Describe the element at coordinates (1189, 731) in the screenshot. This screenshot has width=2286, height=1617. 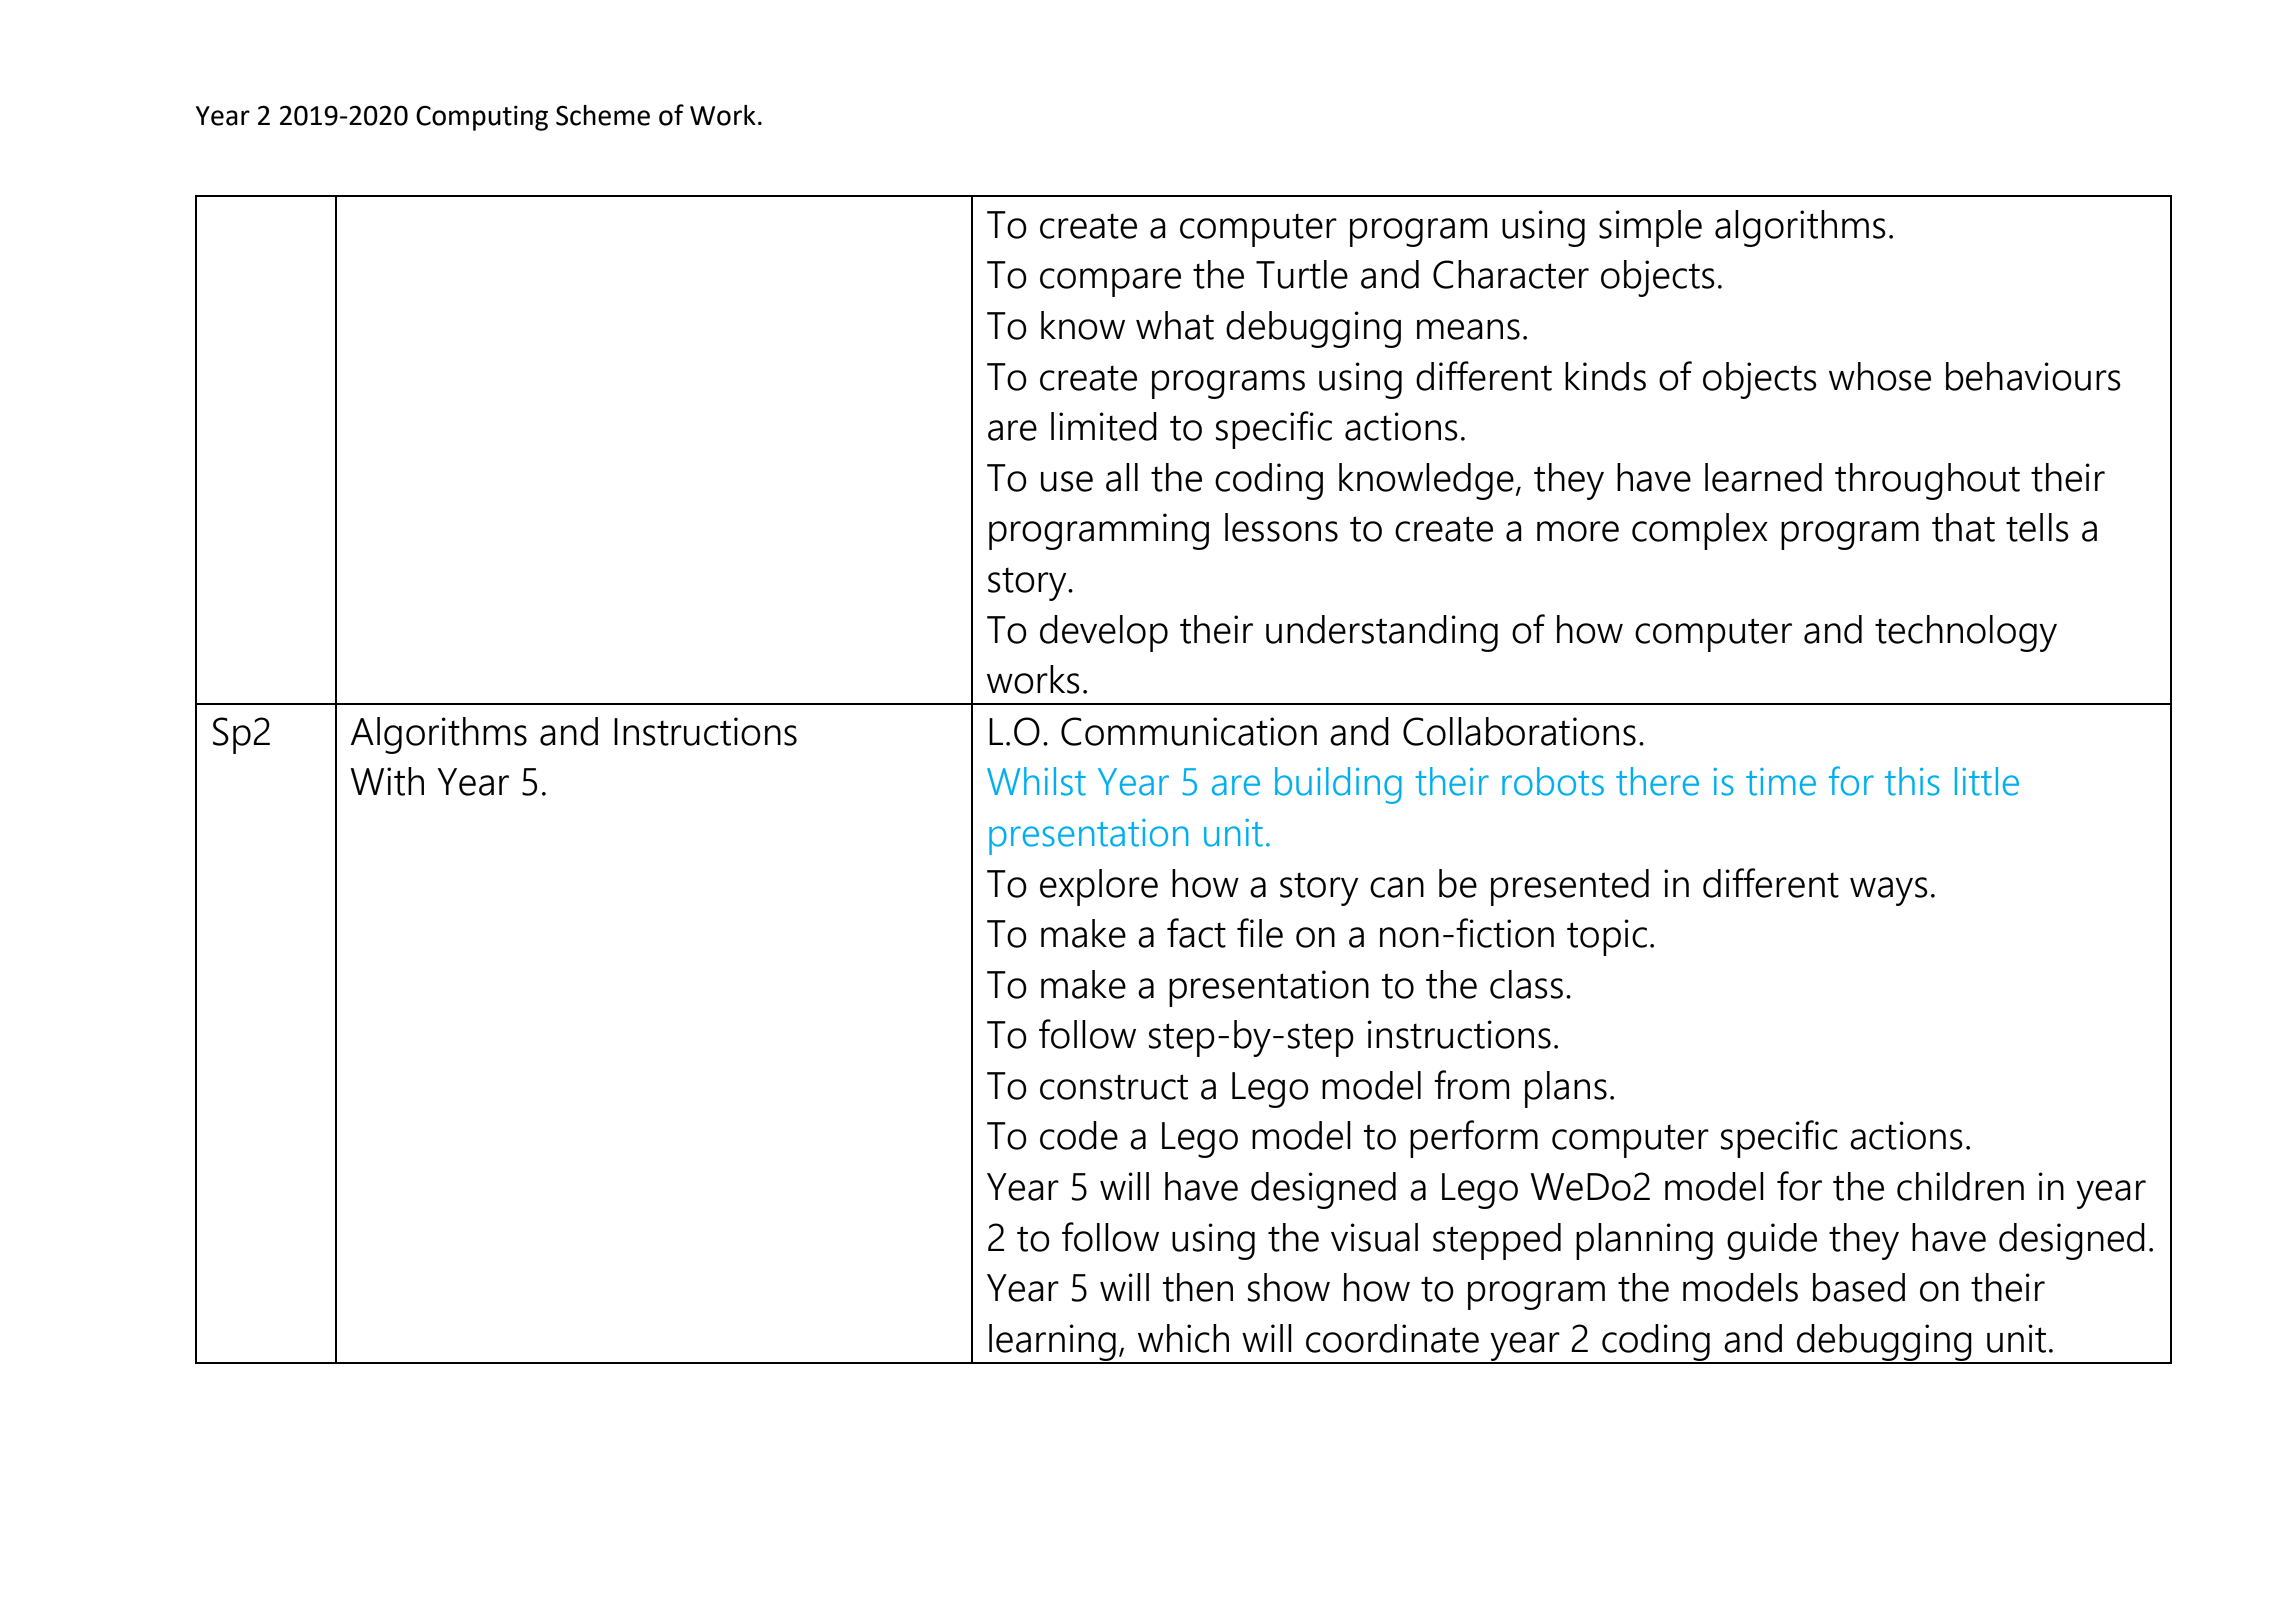
I see `Communication` at that location.
